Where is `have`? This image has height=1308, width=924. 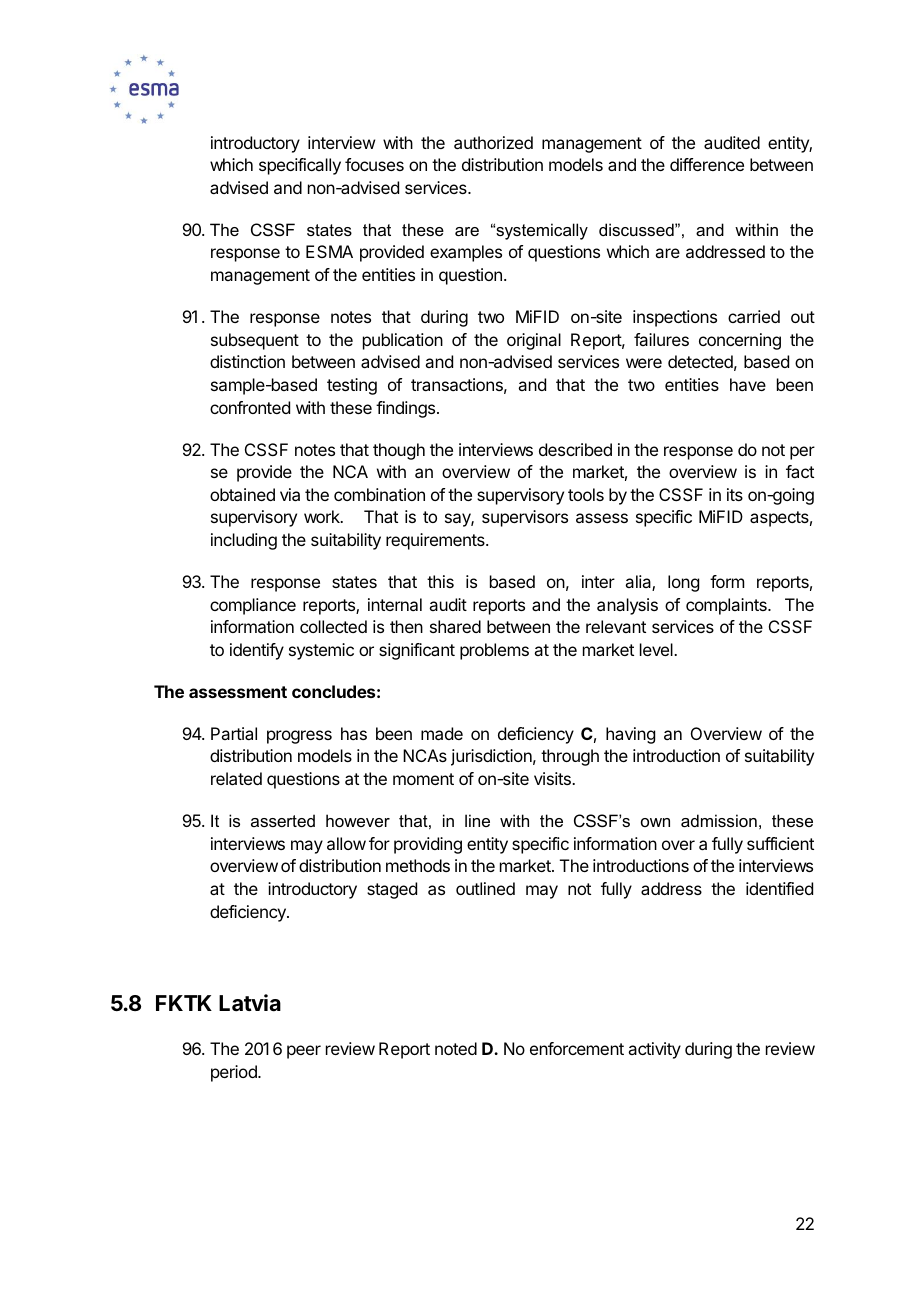
have is located at coordinates (748, 384).
